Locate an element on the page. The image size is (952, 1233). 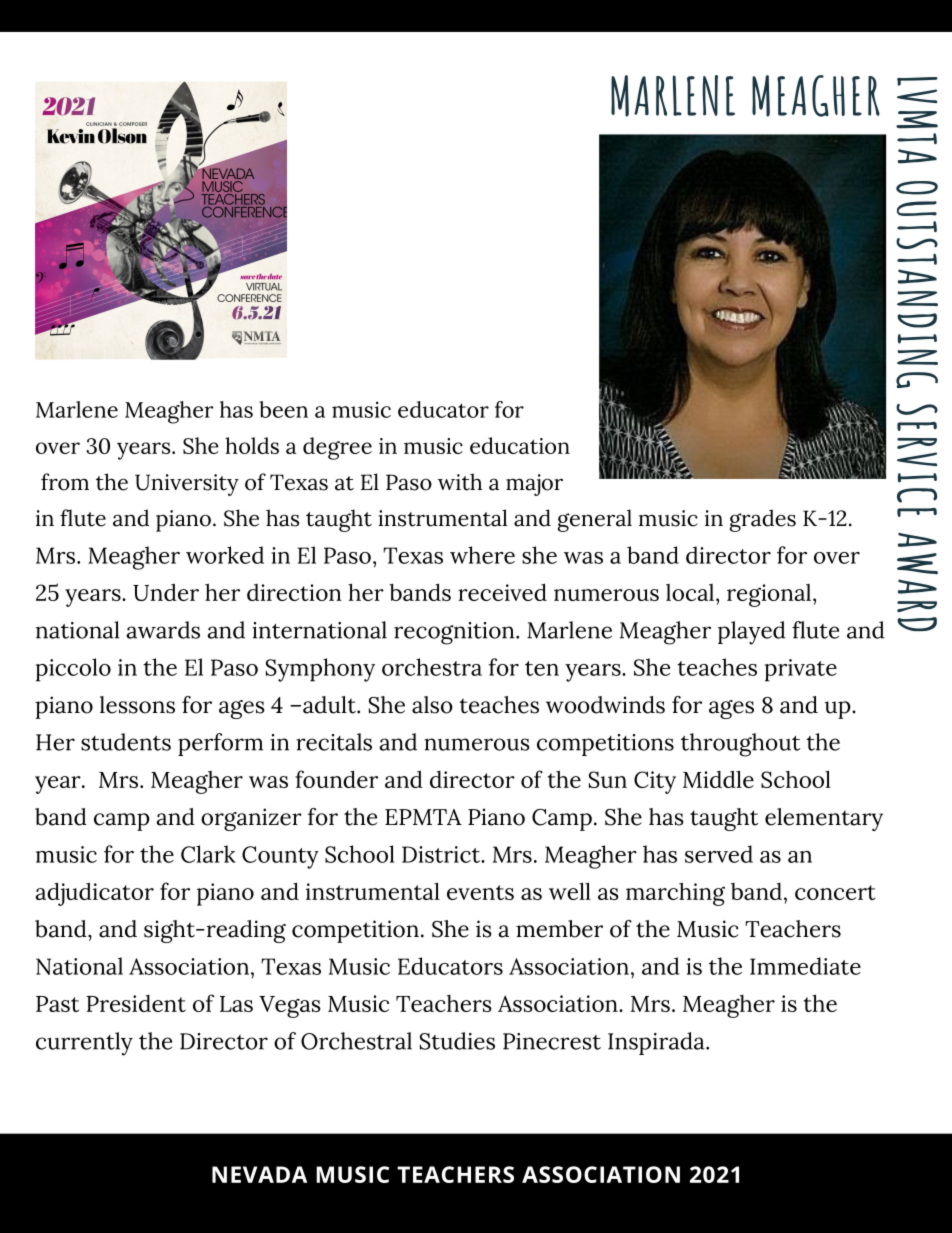
students is located at coordinates (126, 742).
